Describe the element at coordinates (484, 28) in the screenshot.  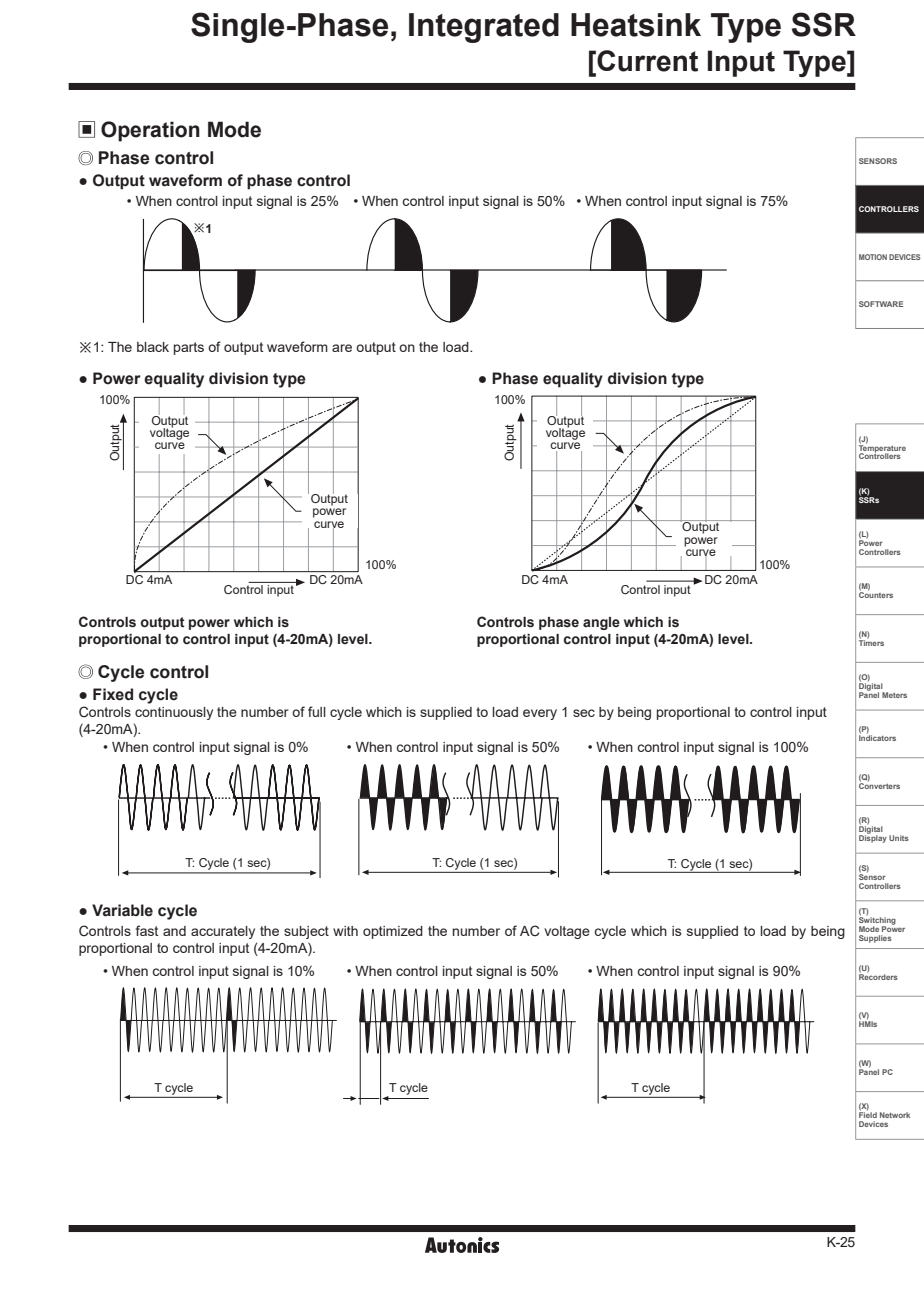
I see `Integrated` at that location.
